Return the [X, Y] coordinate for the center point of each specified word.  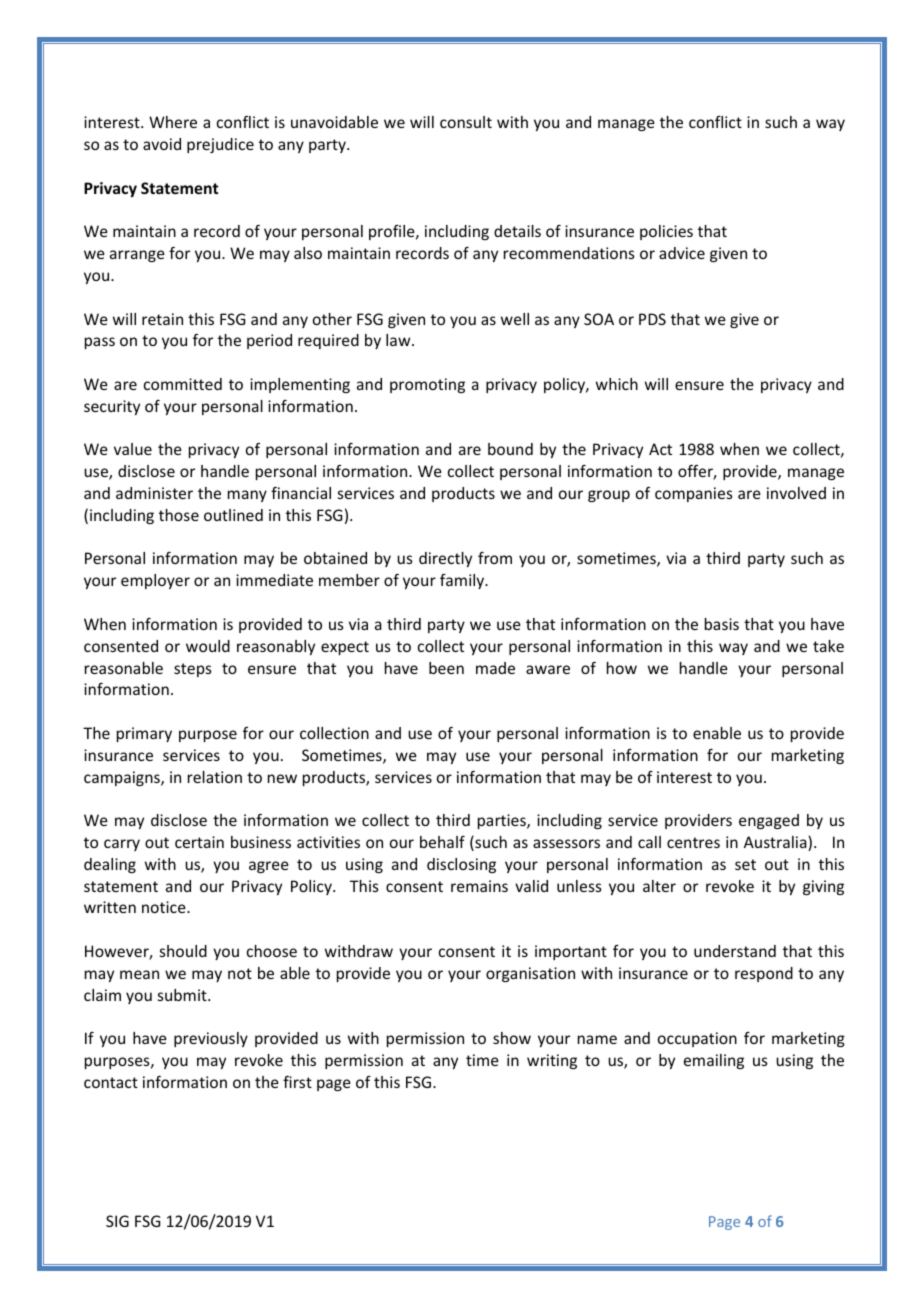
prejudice [220, 145]
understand [735, 951]
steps [193, 670]
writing [552, 1061]
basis [722, 624]
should [183, 951]
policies [666, 232]
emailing [714, 1061]
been [446, 668]
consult [466, 122]
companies [694, 494]
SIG [117, 1221]
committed [183, 384]
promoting [427, 385]
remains [479, 886]
